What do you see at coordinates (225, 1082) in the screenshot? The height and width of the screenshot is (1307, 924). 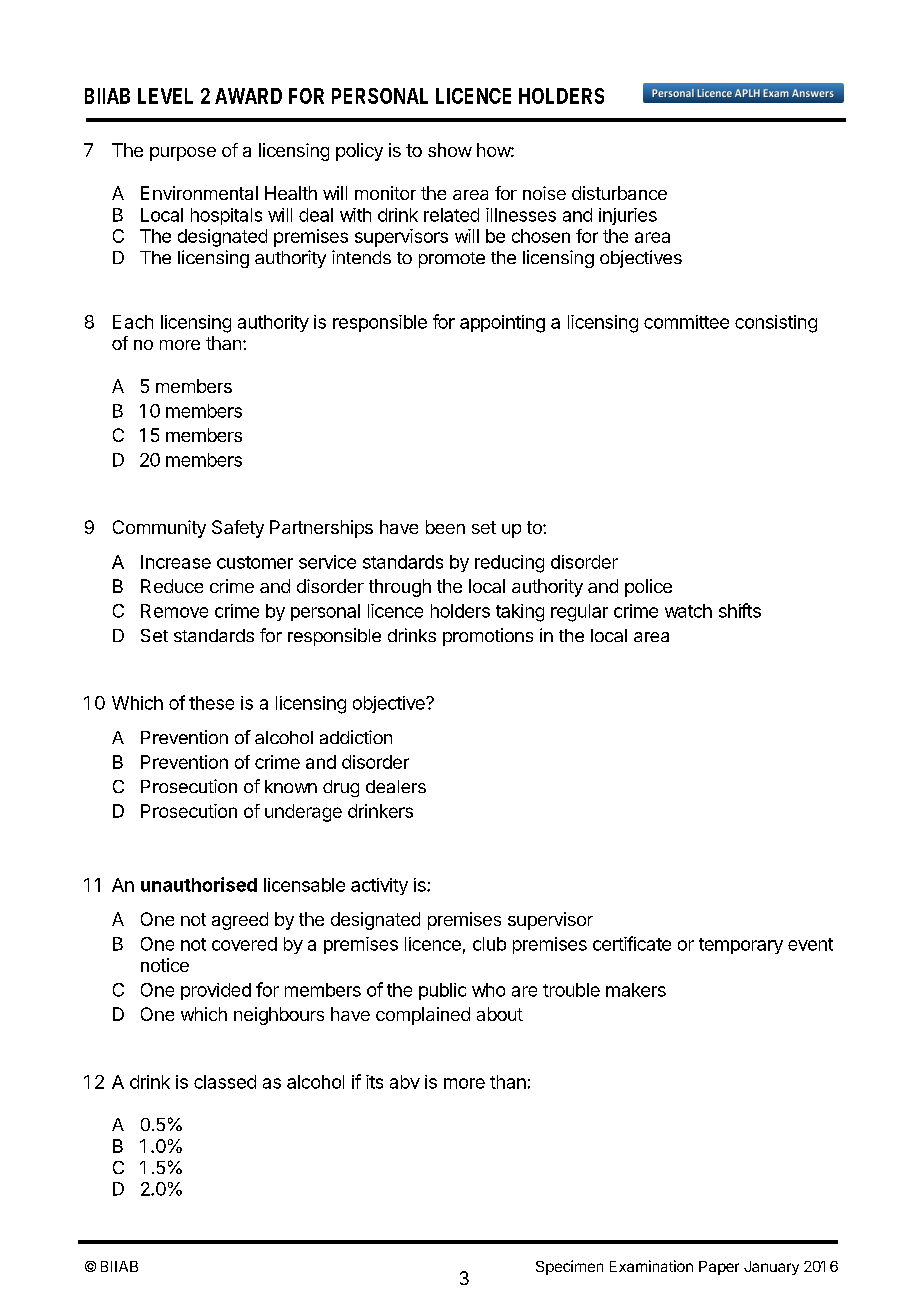 I see `classed` at bounding box center [225, 1082].
